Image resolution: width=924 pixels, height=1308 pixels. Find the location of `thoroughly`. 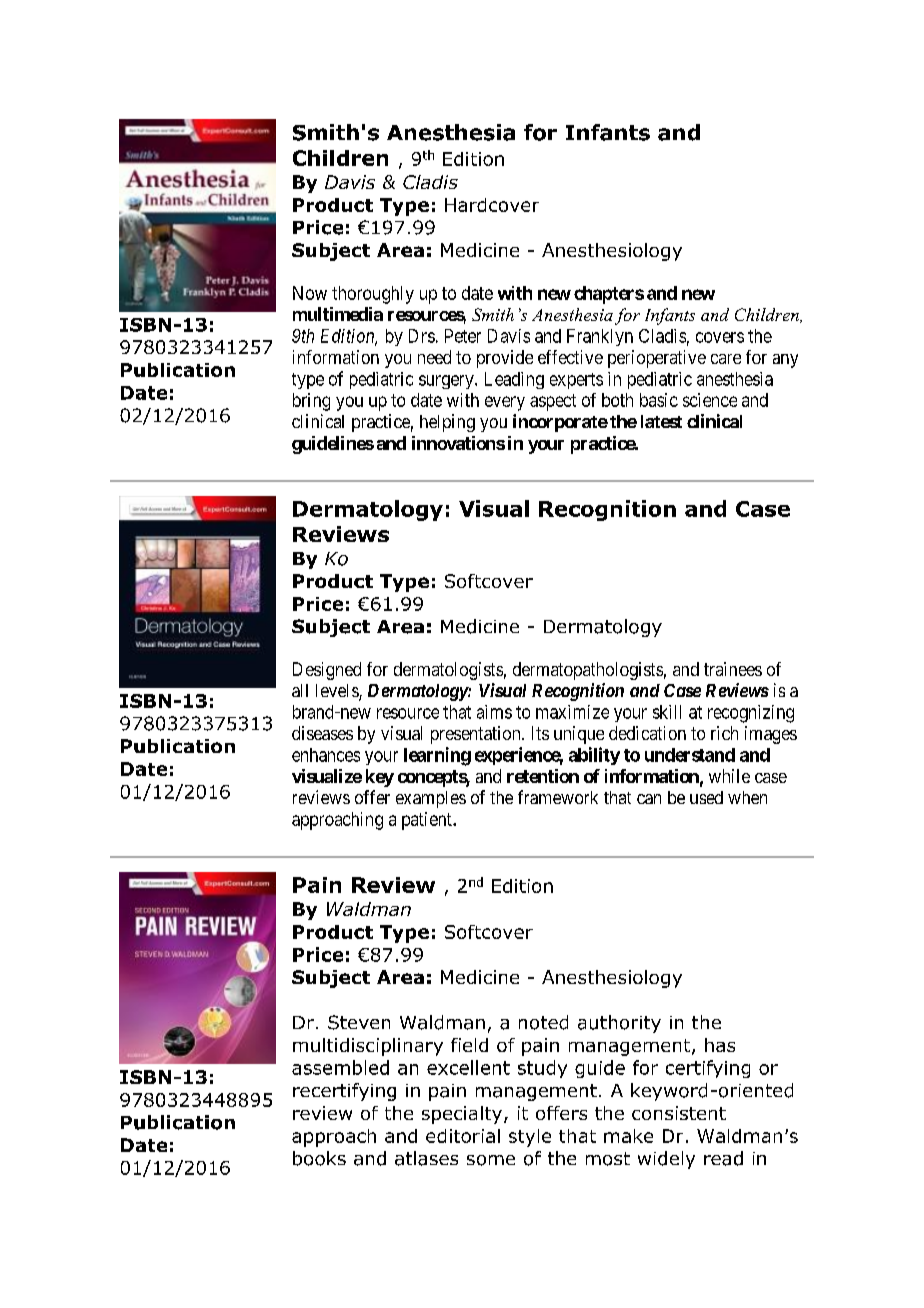

thoroughly is located at coordinates (373, 295).
